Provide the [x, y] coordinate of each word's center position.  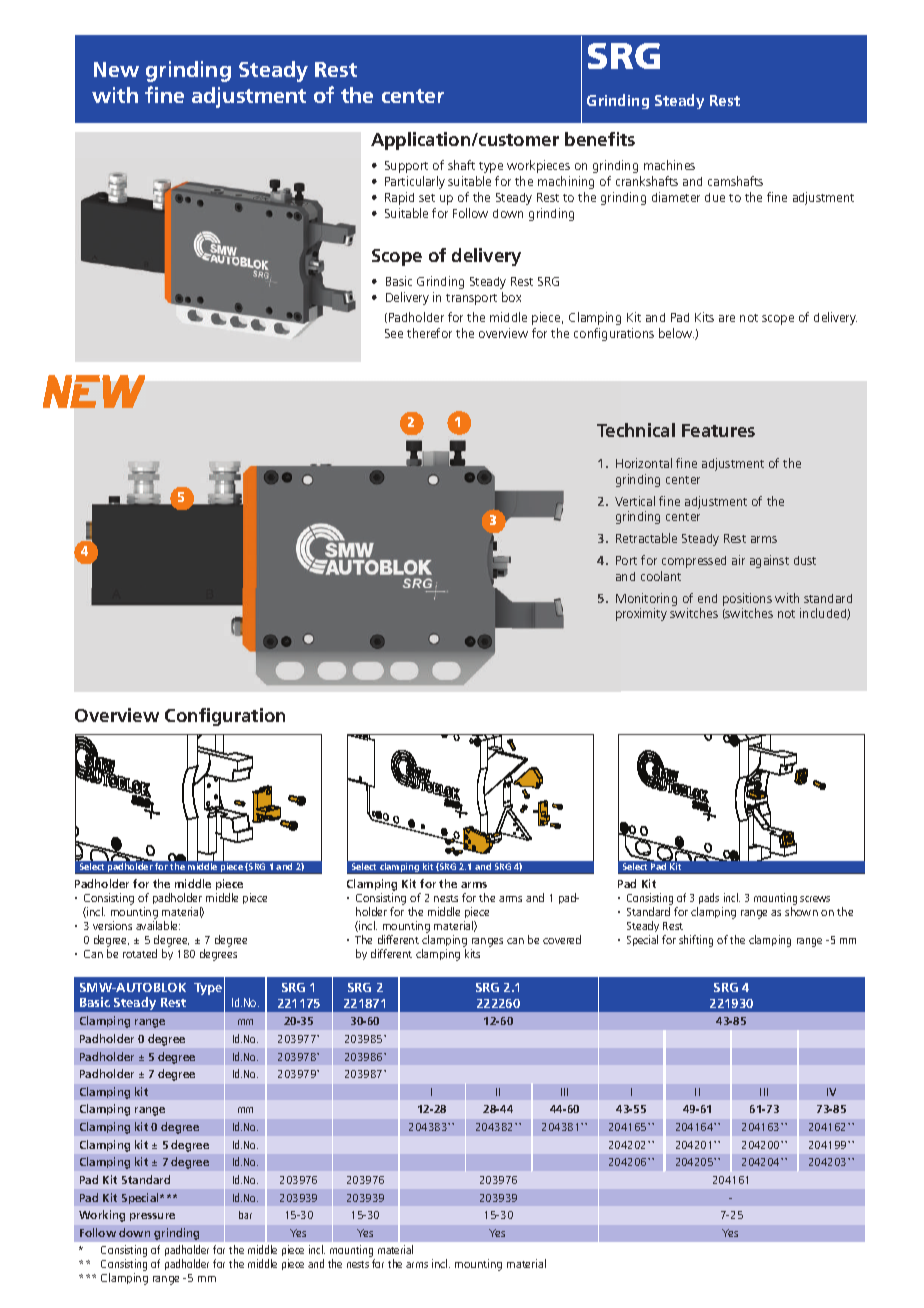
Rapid [399, 198]
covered [562, 939]
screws [815, 899]
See [394, 333]
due [715, 197]
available [158, 925]
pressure [152, 1217]
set [427, 198]
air [738, 560]
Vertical [635, 501]
